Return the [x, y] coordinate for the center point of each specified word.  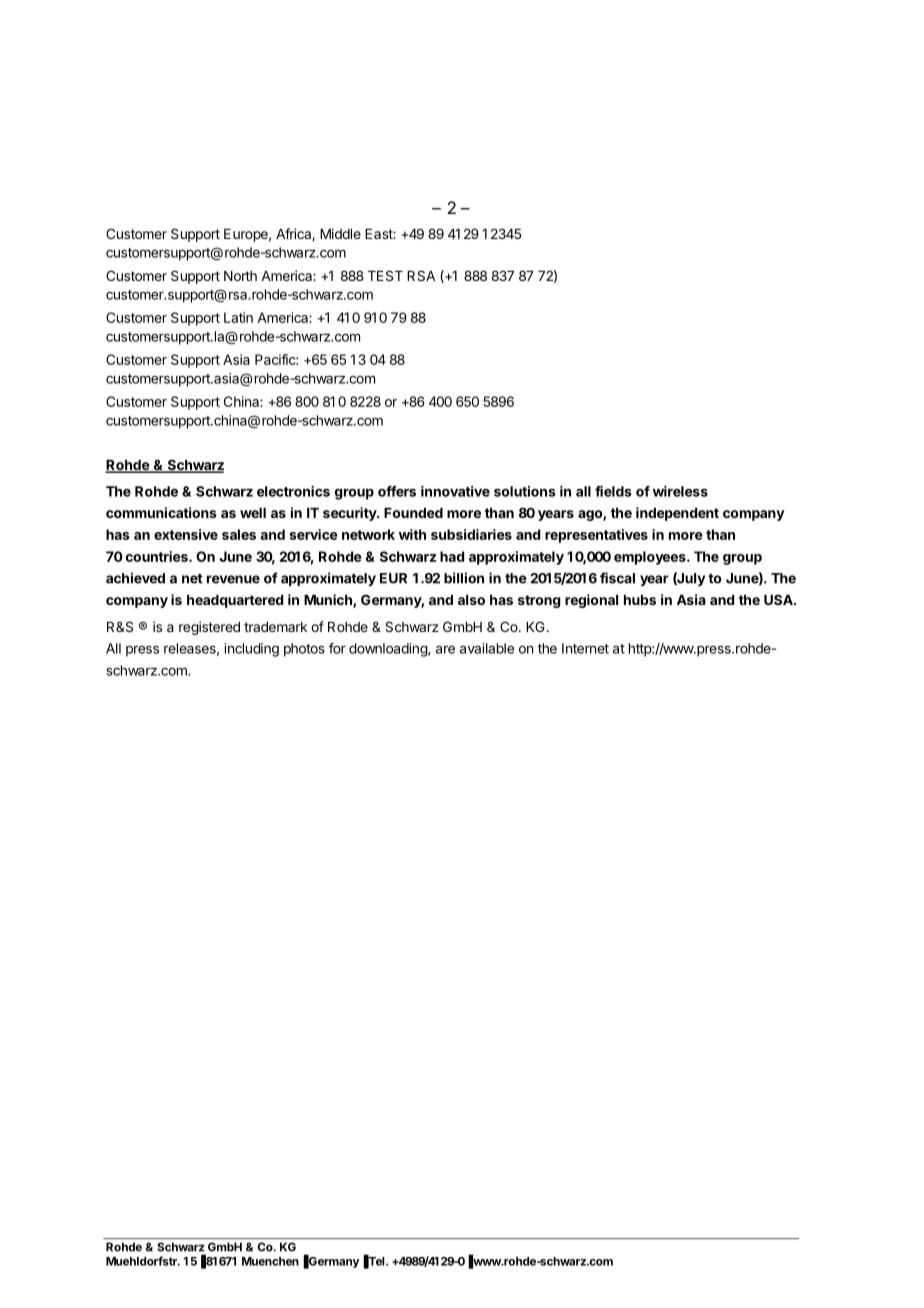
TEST [385, 275]
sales [239, 534]
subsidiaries [471, 534]
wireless [680, 491]
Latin [238, 317]
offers [397, 491]
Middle [340, 233]
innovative [455, 491]
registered [209, 628]
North [240, 276]
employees [651, 558]
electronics [293, 491]
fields [613, 491]
